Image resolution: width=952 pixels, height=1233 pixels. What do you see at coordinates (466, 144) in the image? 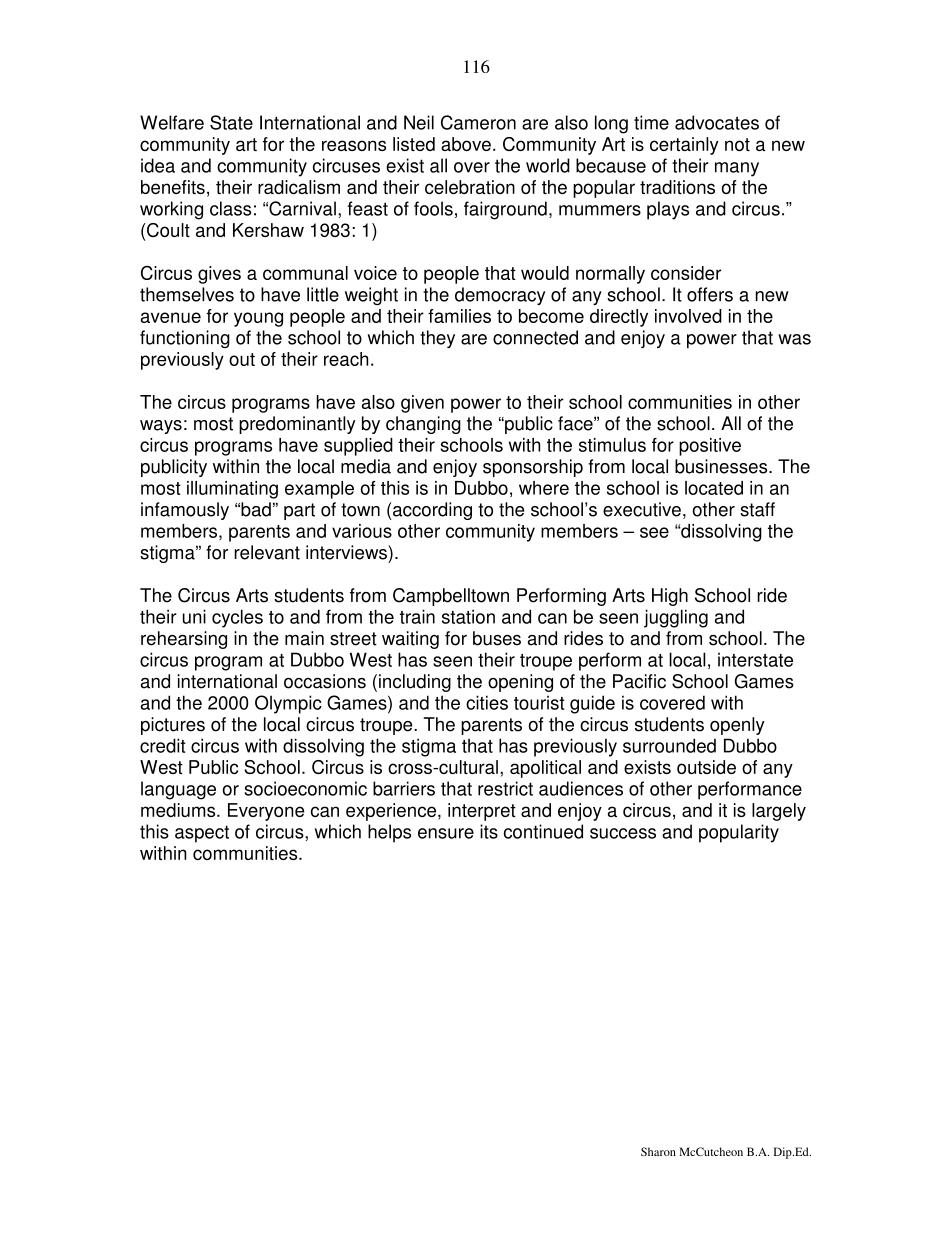
I see `above` at bounding box center [466, 144].
